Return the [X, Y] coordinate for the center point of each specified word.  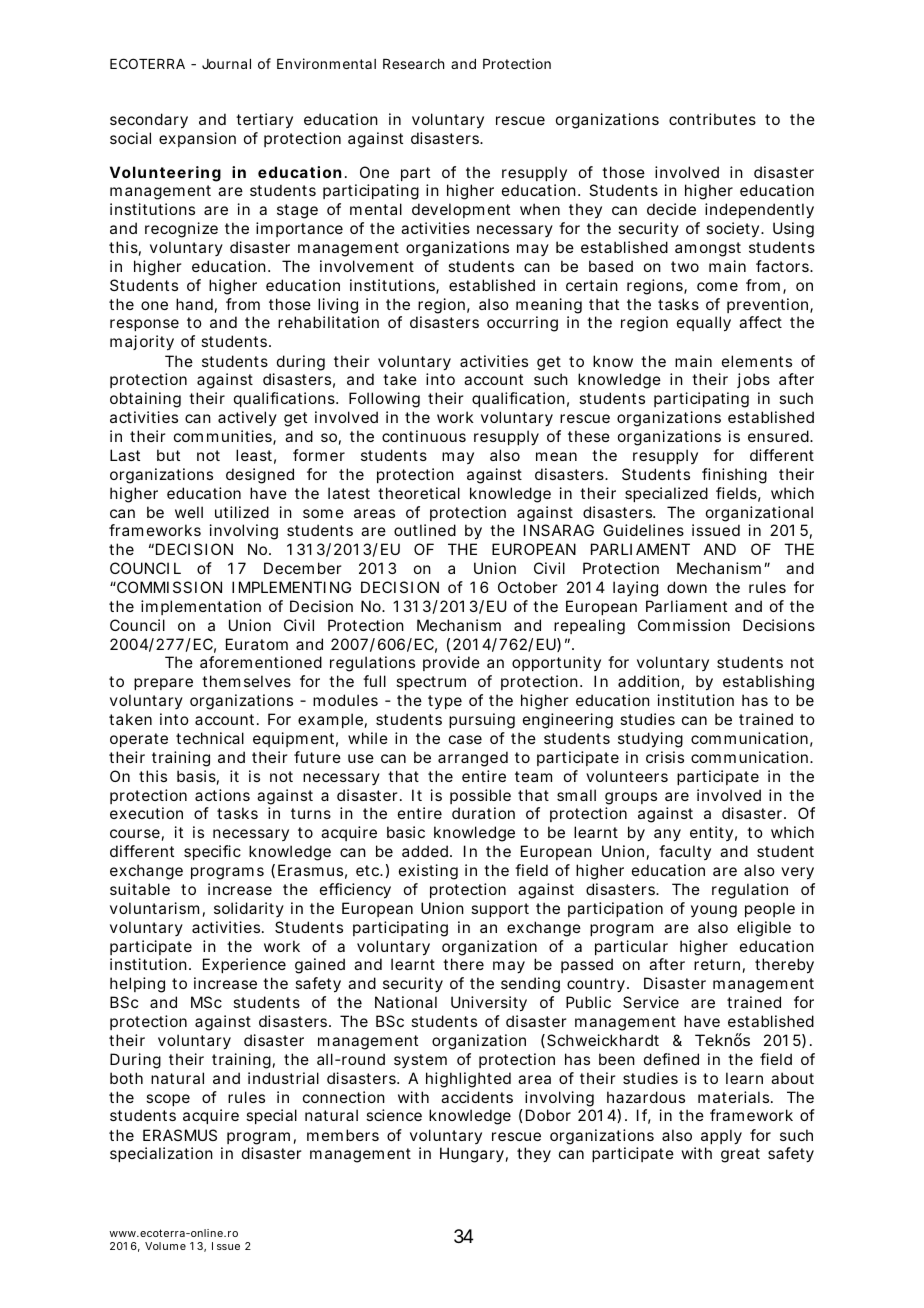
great [740, 1155]
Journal [226, 64]
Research [413, 64]
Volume [165, 1246]
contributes [712, 119]
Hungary [472, 1155]
